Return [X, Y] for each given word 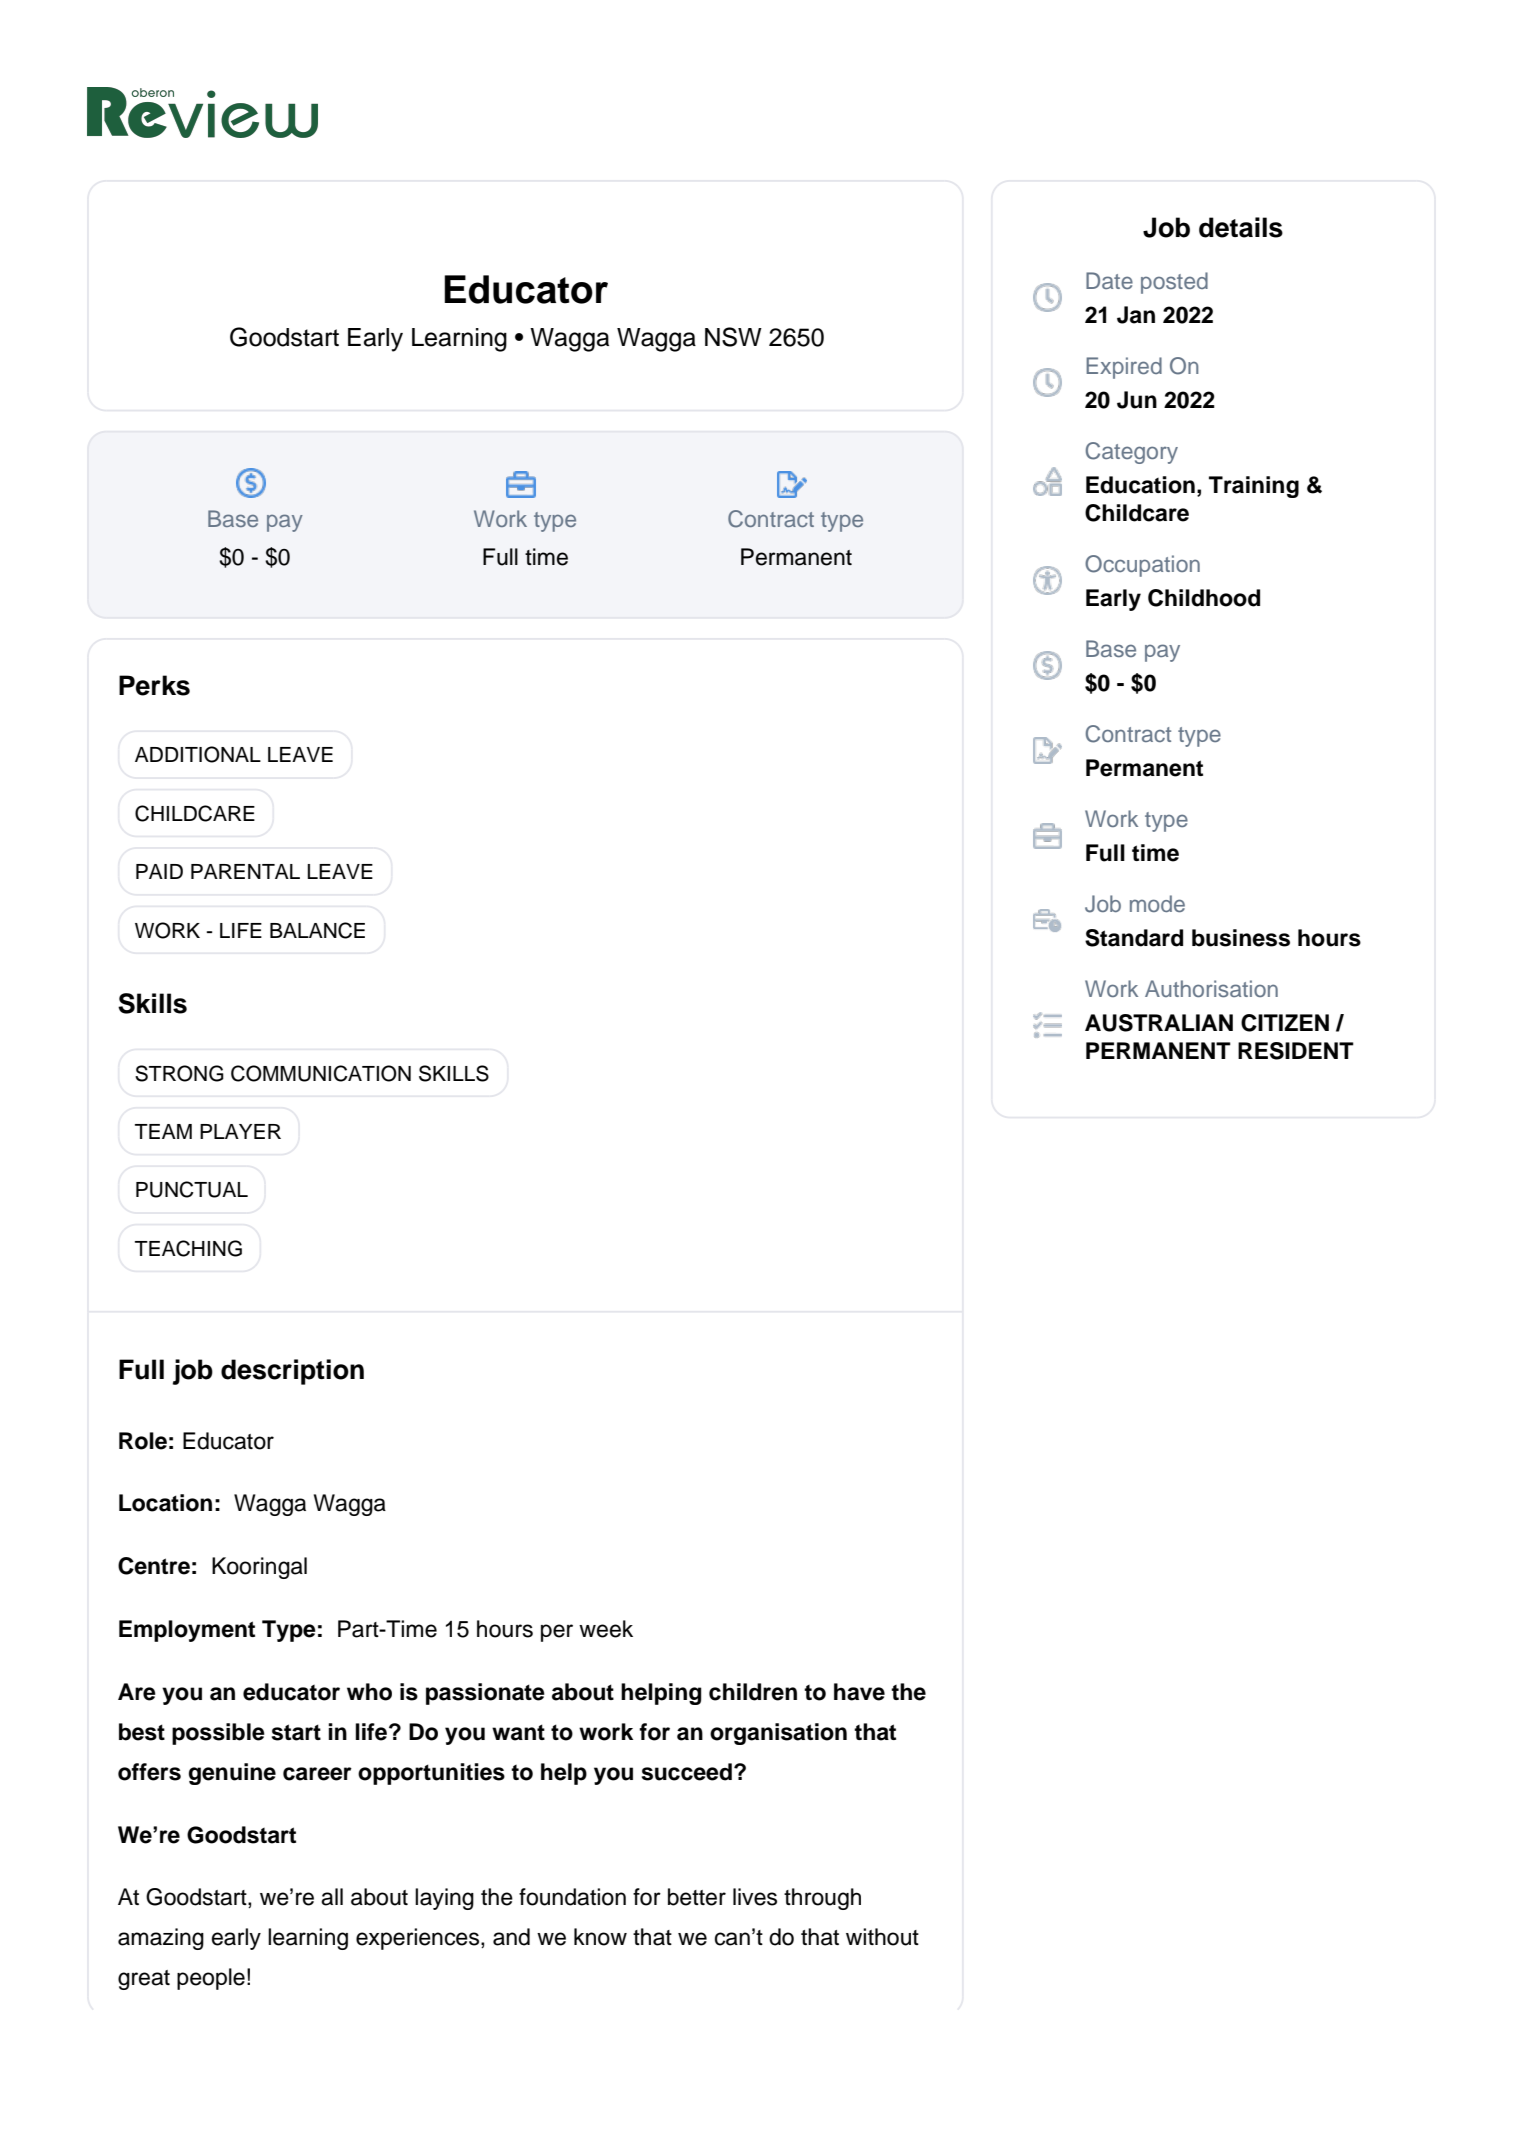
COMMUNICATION [321, 1073]
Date [1109, 280]
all [332, 1897]
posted [1174, 283]
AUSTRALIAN [1159, 1023]
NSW [733, 337]
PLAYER [240, 1131]
